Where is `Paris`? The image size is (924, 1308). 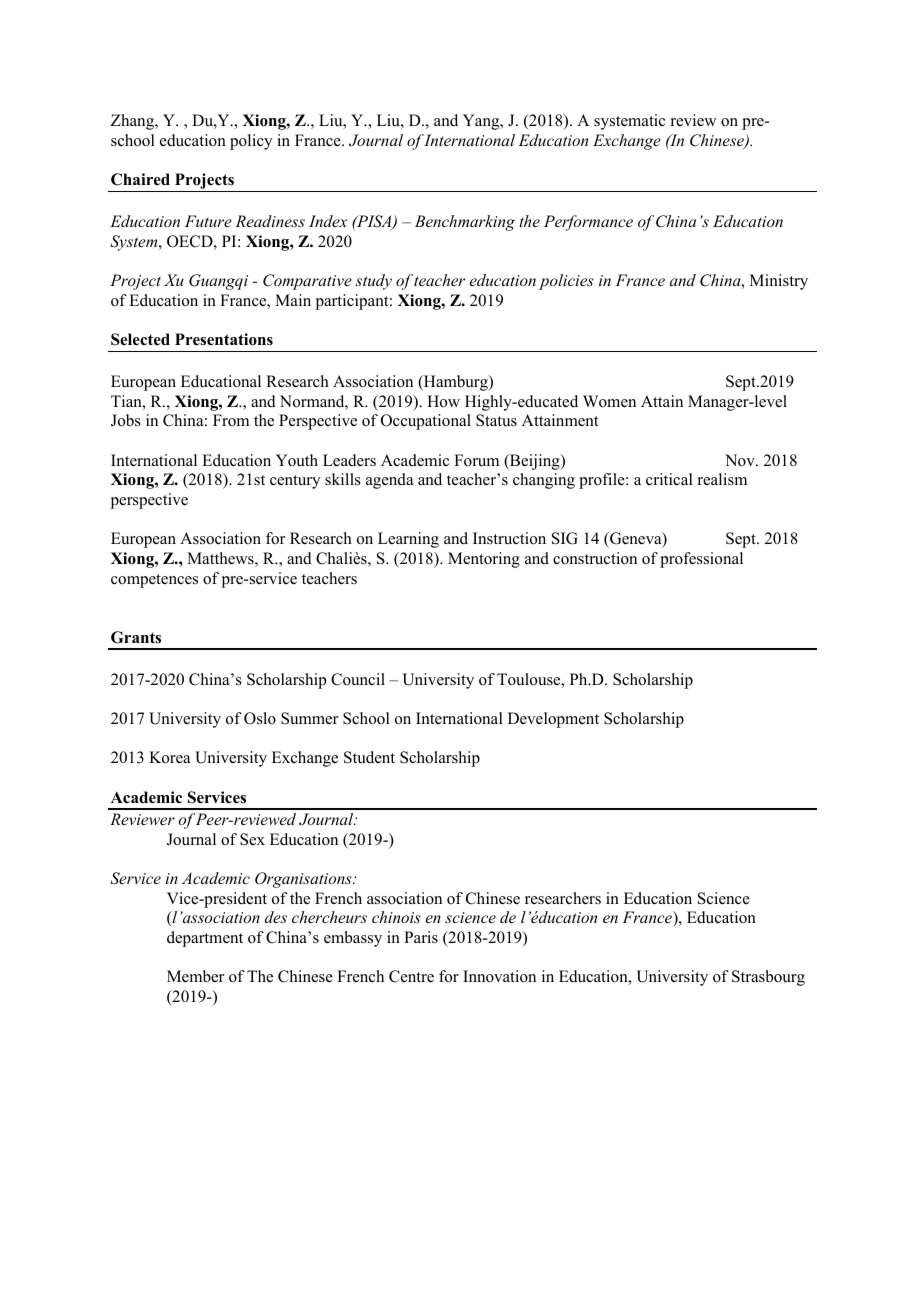 Paris is located at coordinates (421, 937).
